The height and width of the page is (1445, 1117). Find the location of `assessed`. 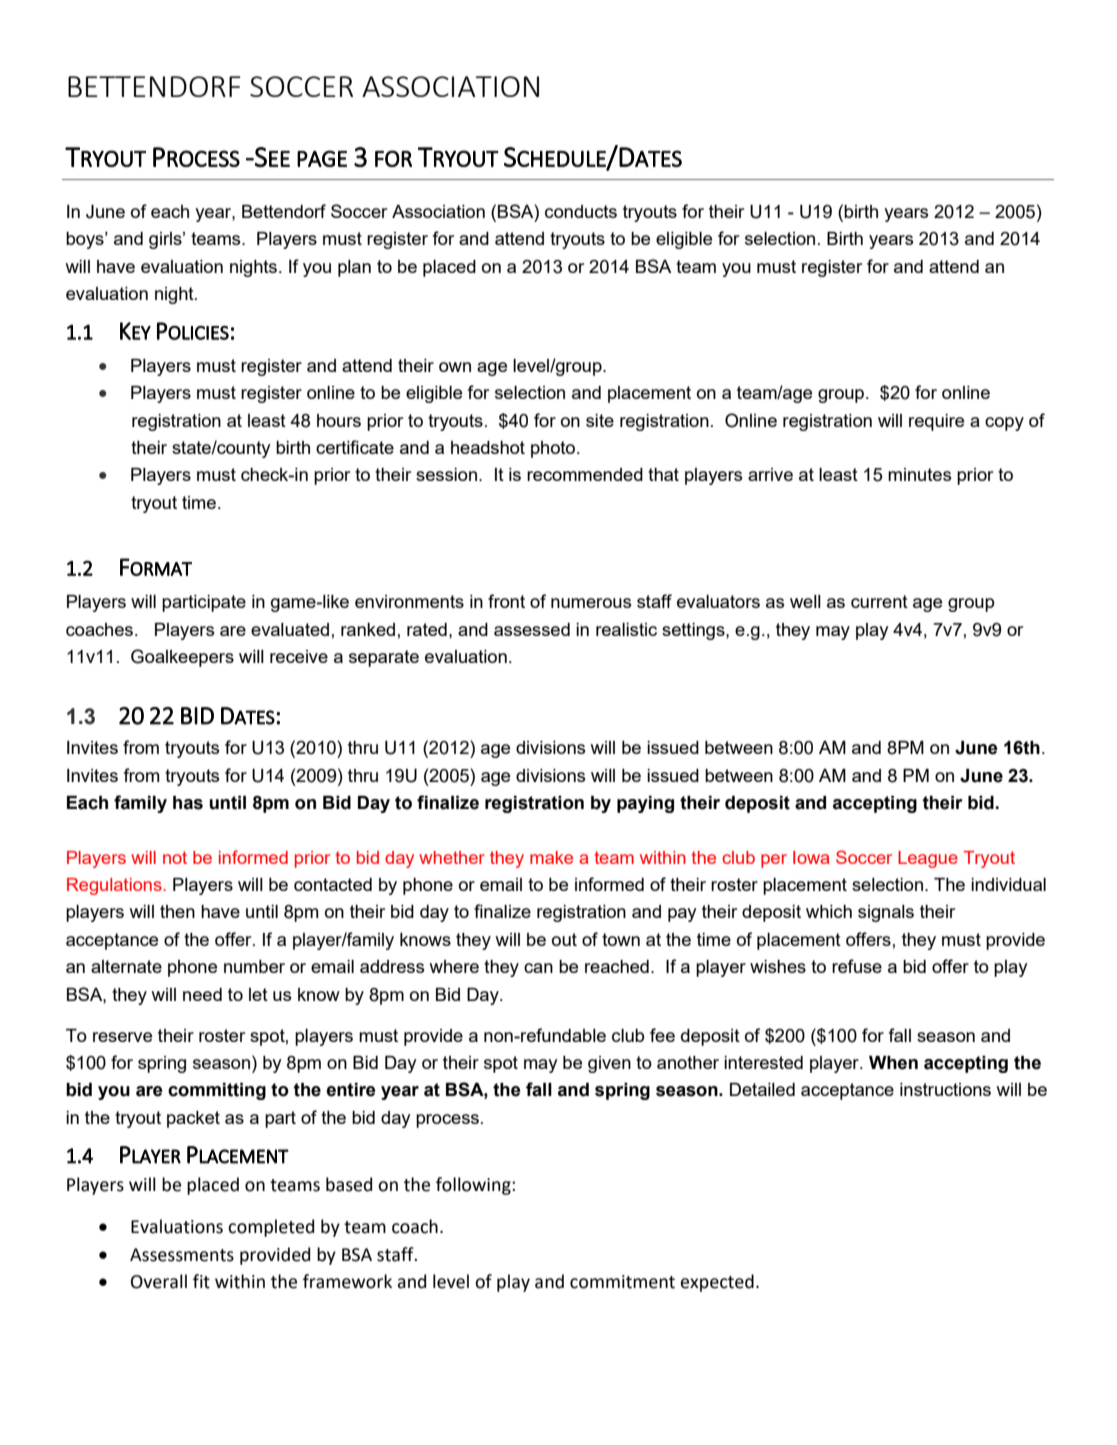

assessed is located at coordinates (532, 629).
